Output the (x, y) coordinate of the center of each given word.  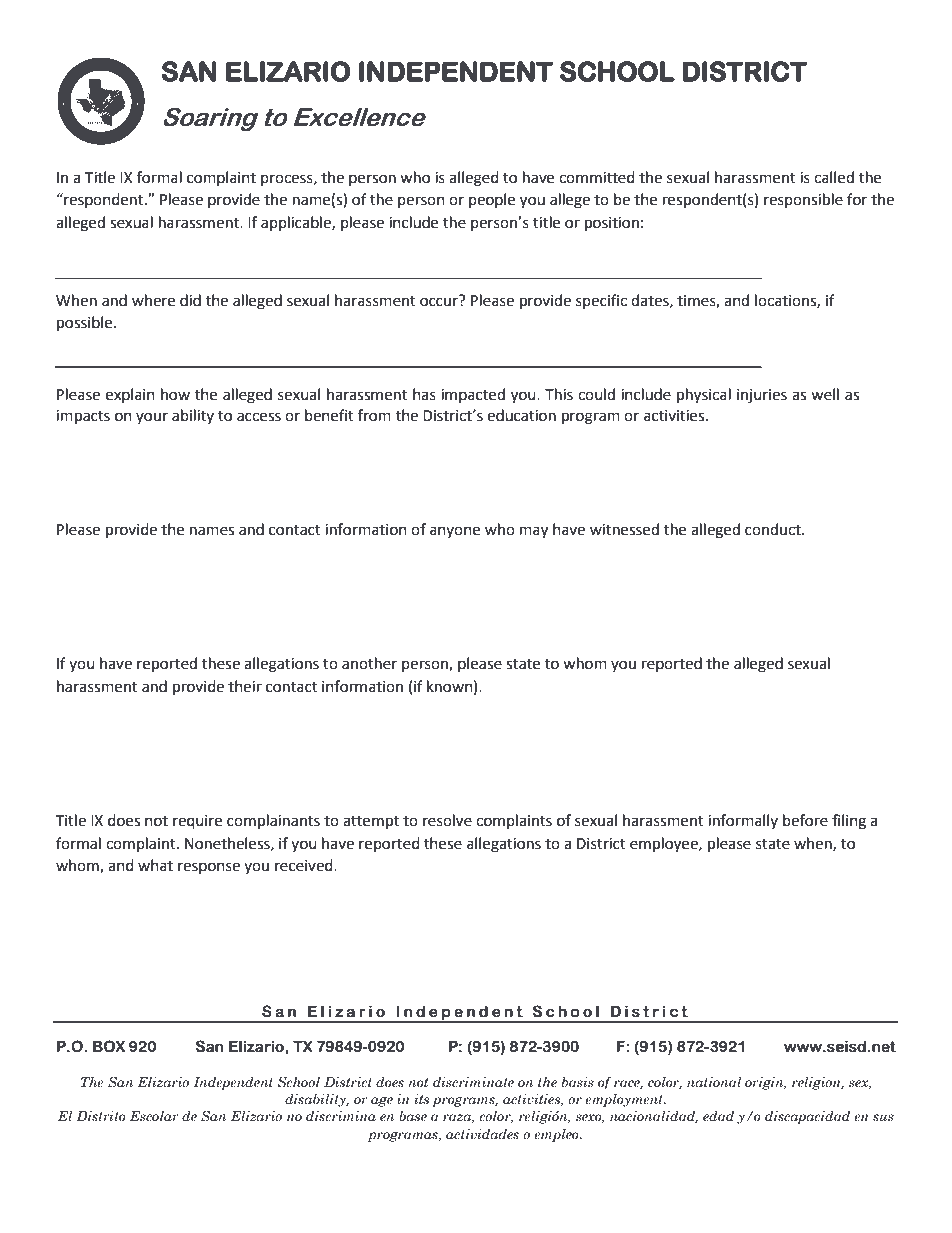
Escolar (154, 1116)
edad (718, 1116)
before (805, 820)
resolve (447, 820)
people (492, 200)
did (190, 300)
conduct (774, 529)
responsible (803, 200)
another (369, 663)
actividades (482, 1134)
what (155, 865)
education (521, 415)
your (152, 418)
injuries (762, 396)
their (245, 686)
